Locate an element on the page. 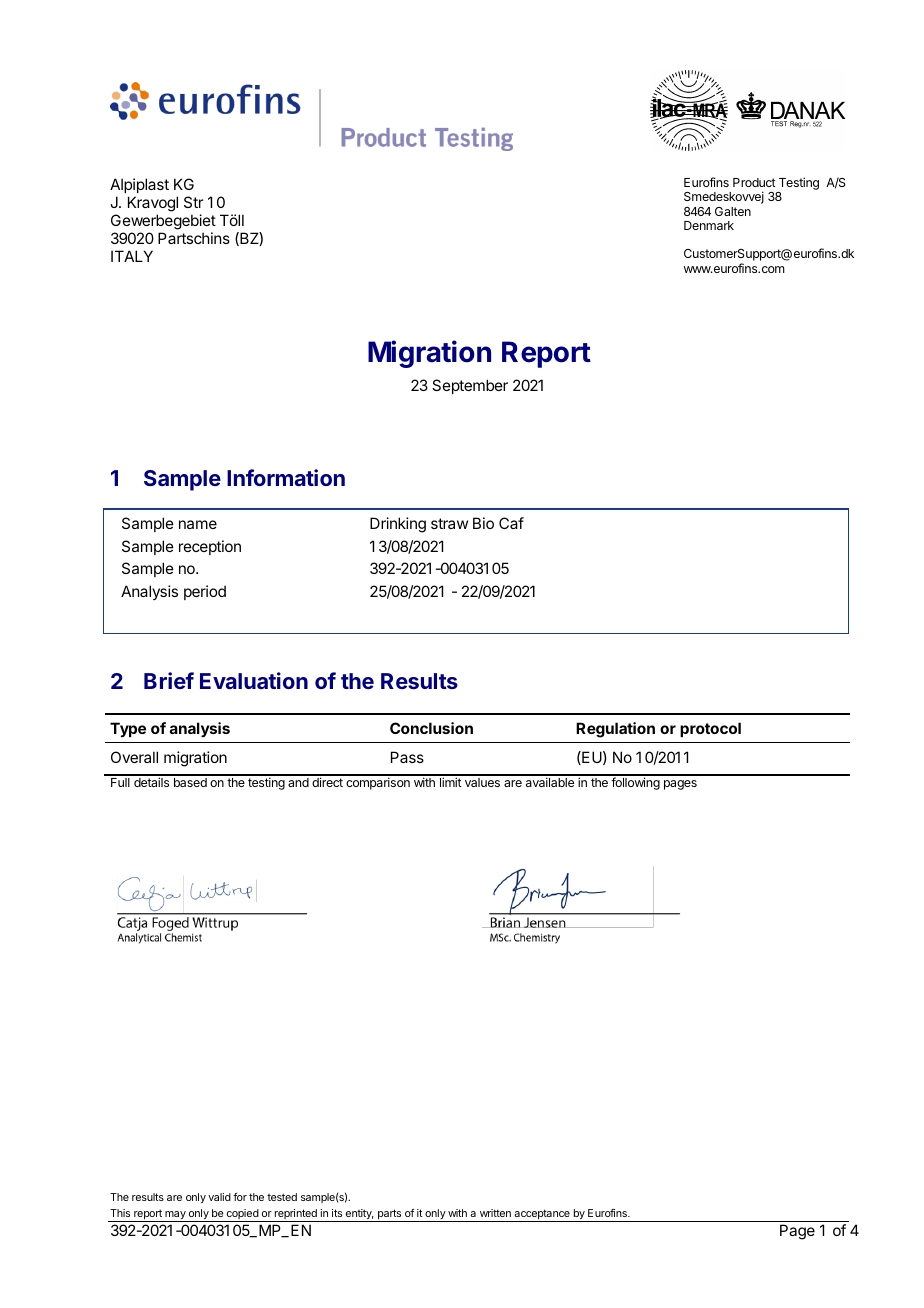 The height and width of the image is (1308, 924). name is located at coordinates (198, 524).
